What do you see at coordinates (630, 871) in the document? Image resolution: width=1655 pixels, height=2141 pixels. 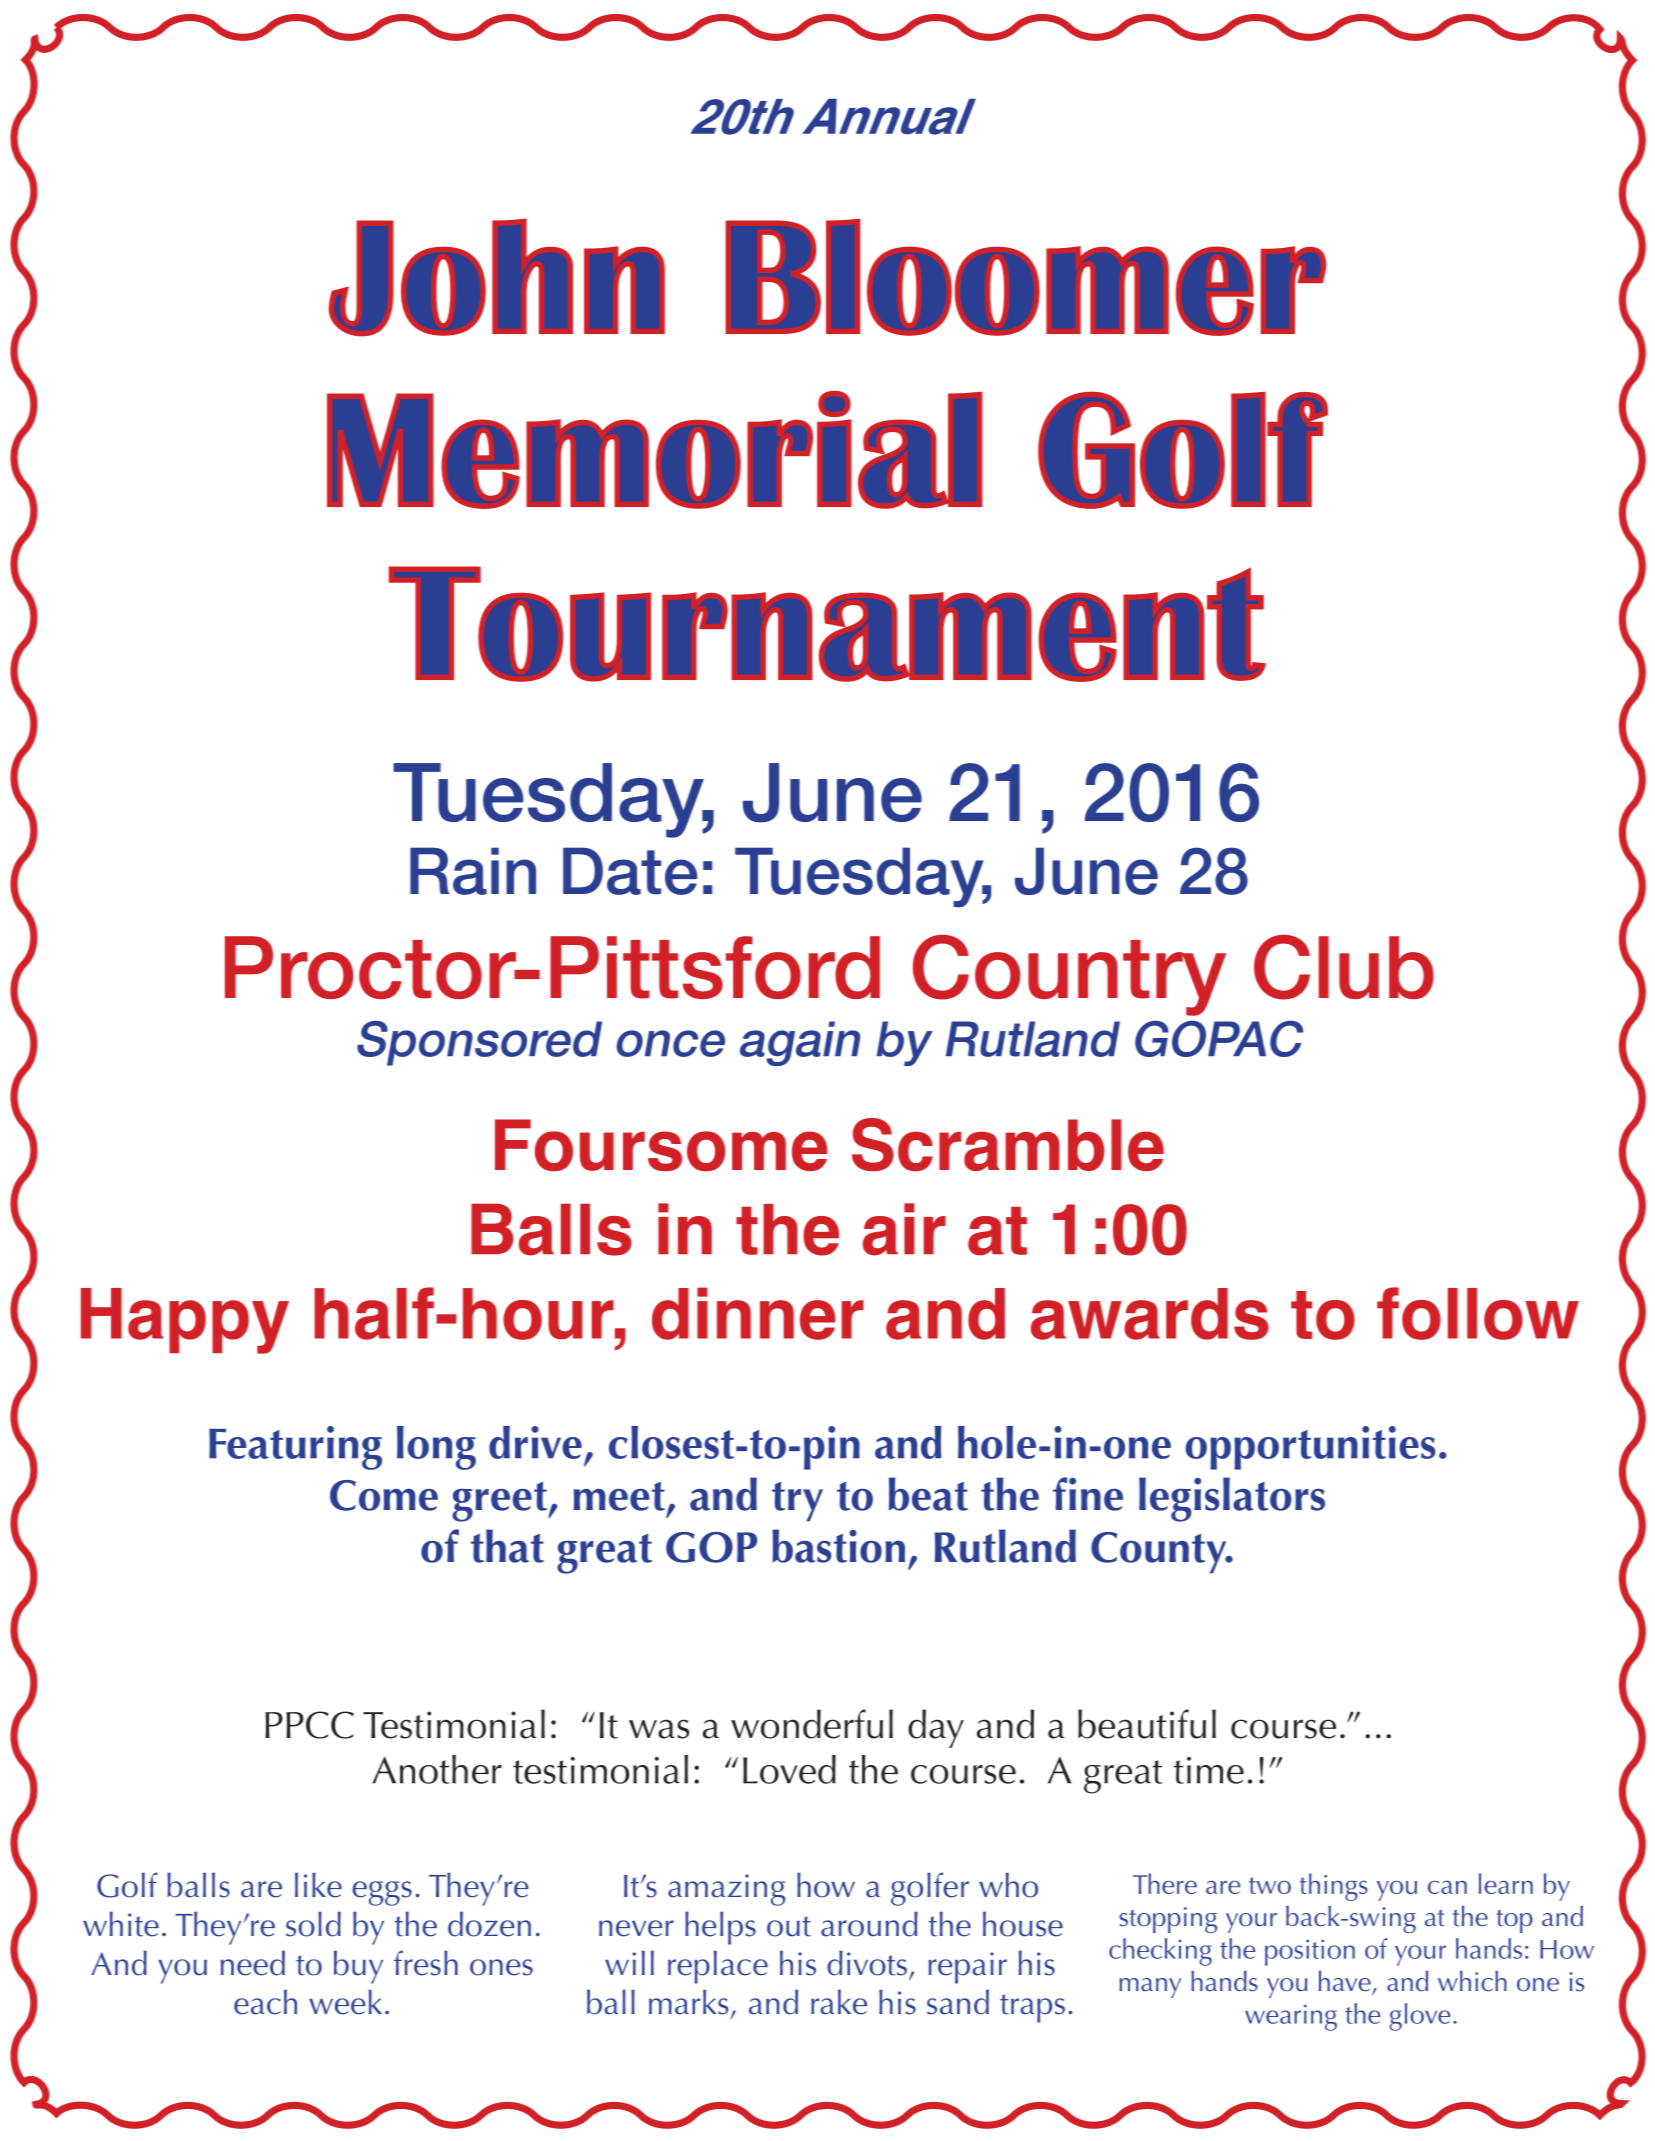 I see `Date` at bounding box center [630, 871].
